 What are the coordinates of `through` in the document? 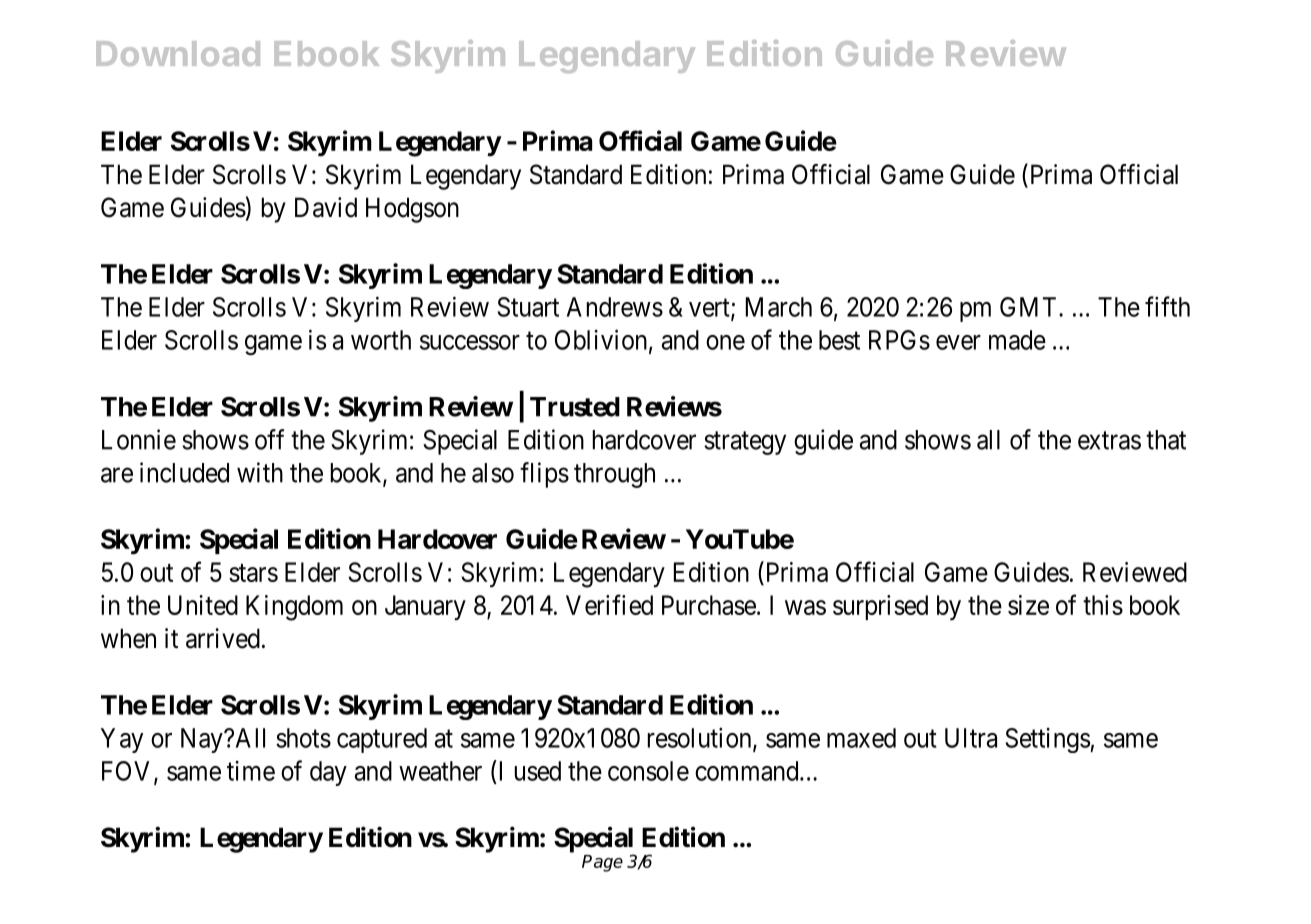 It's located at (614, 475).
